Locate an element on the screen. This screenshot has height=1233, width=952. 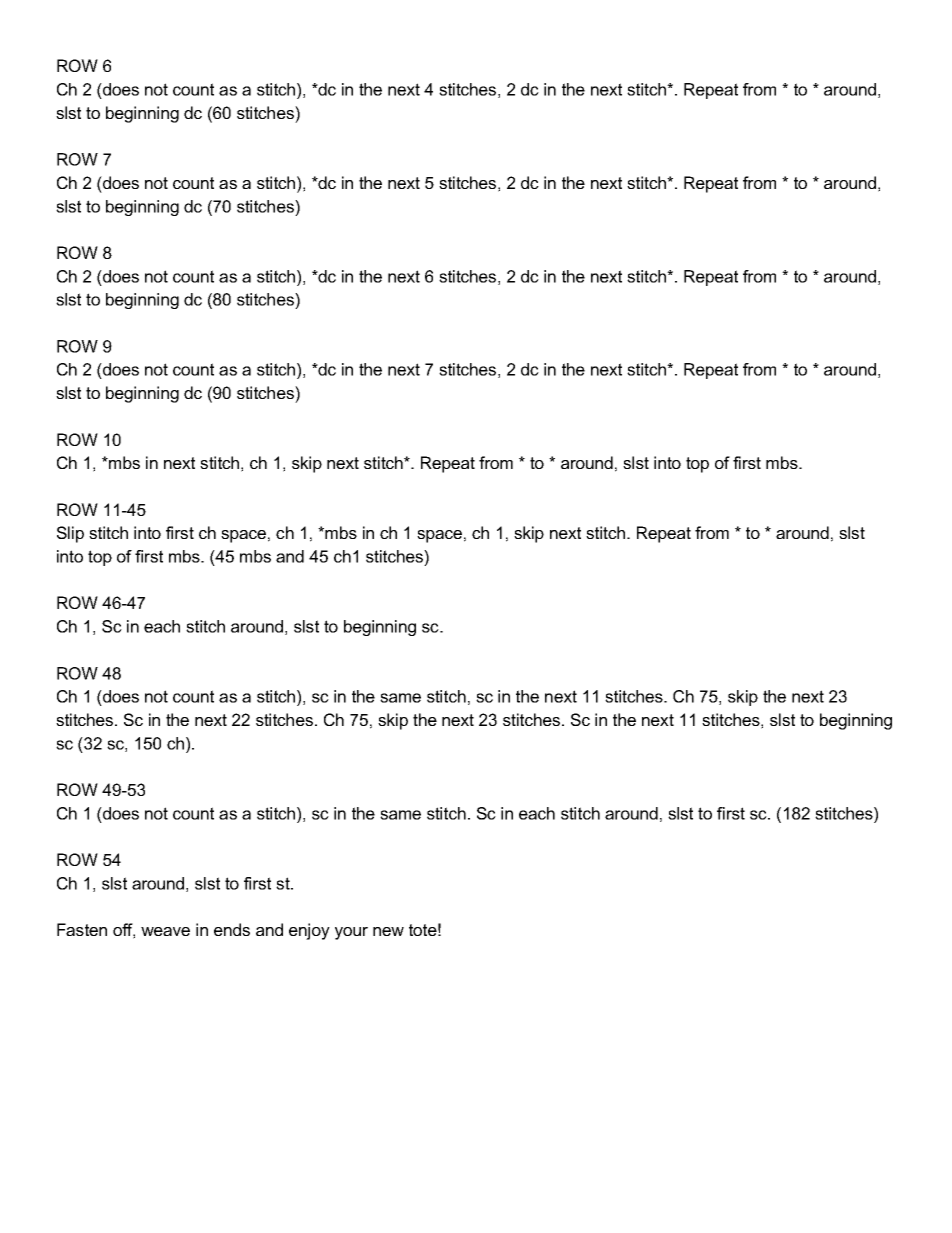
ends is located at coordinates (232, 929).
